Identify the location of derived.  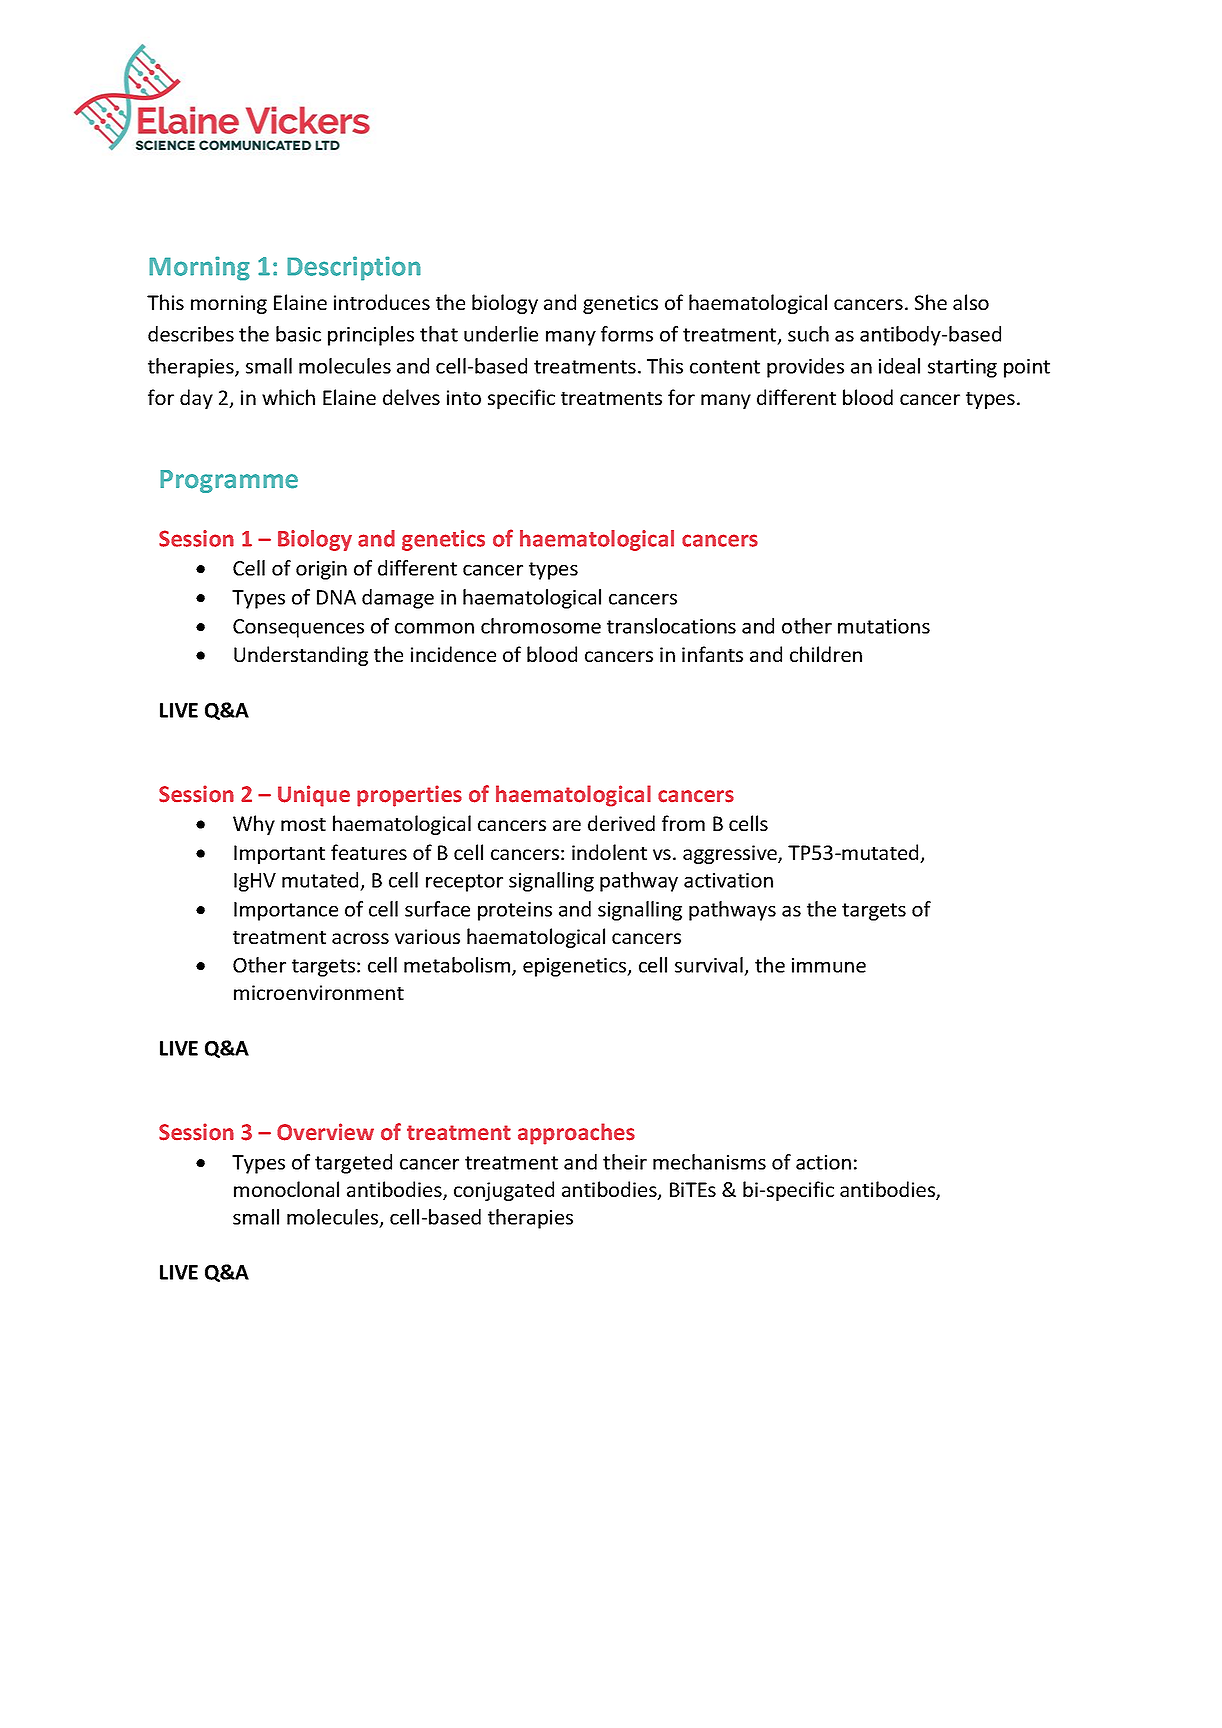
(621, 823).
